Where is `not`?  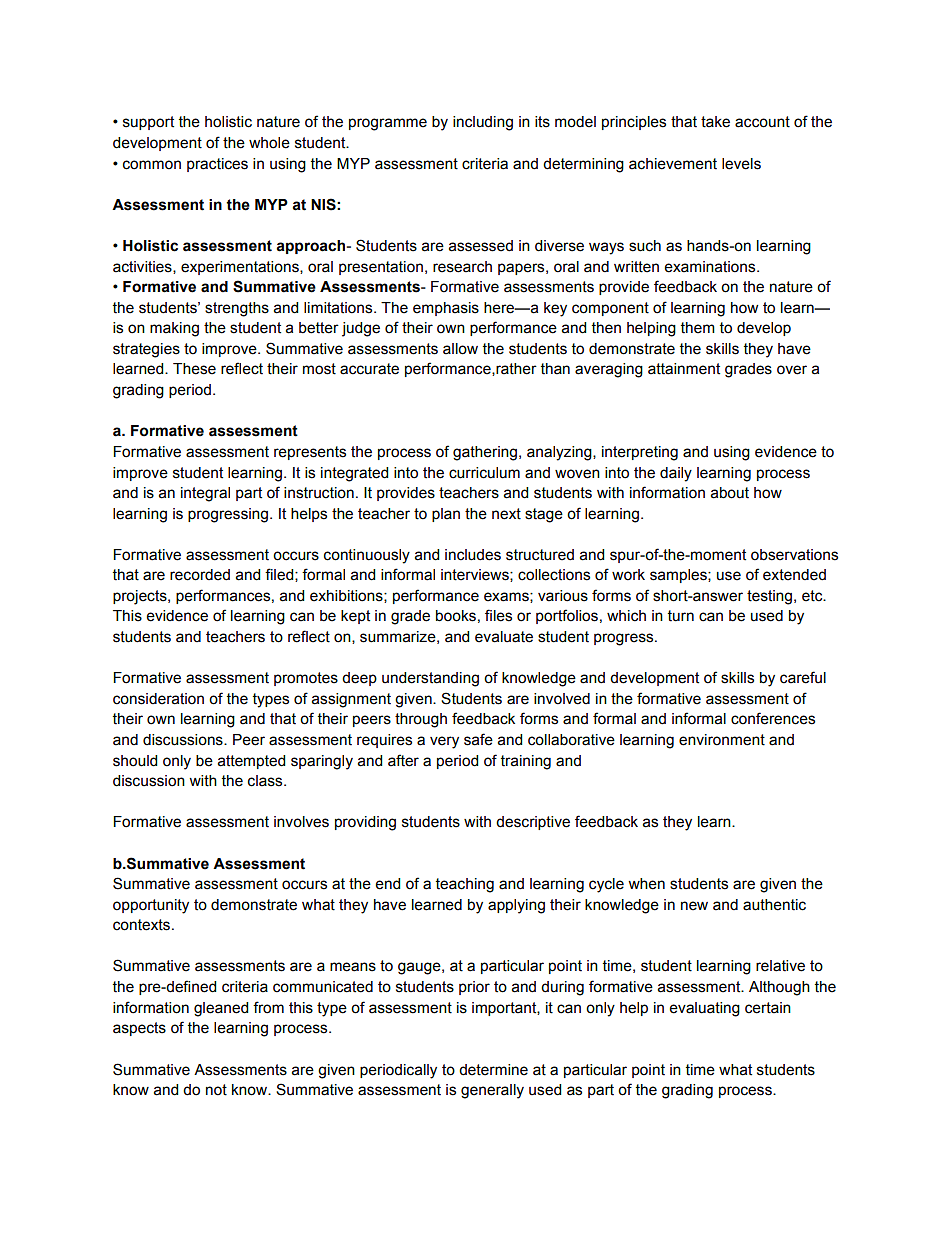 not is located at coordinates (216, 1090).
